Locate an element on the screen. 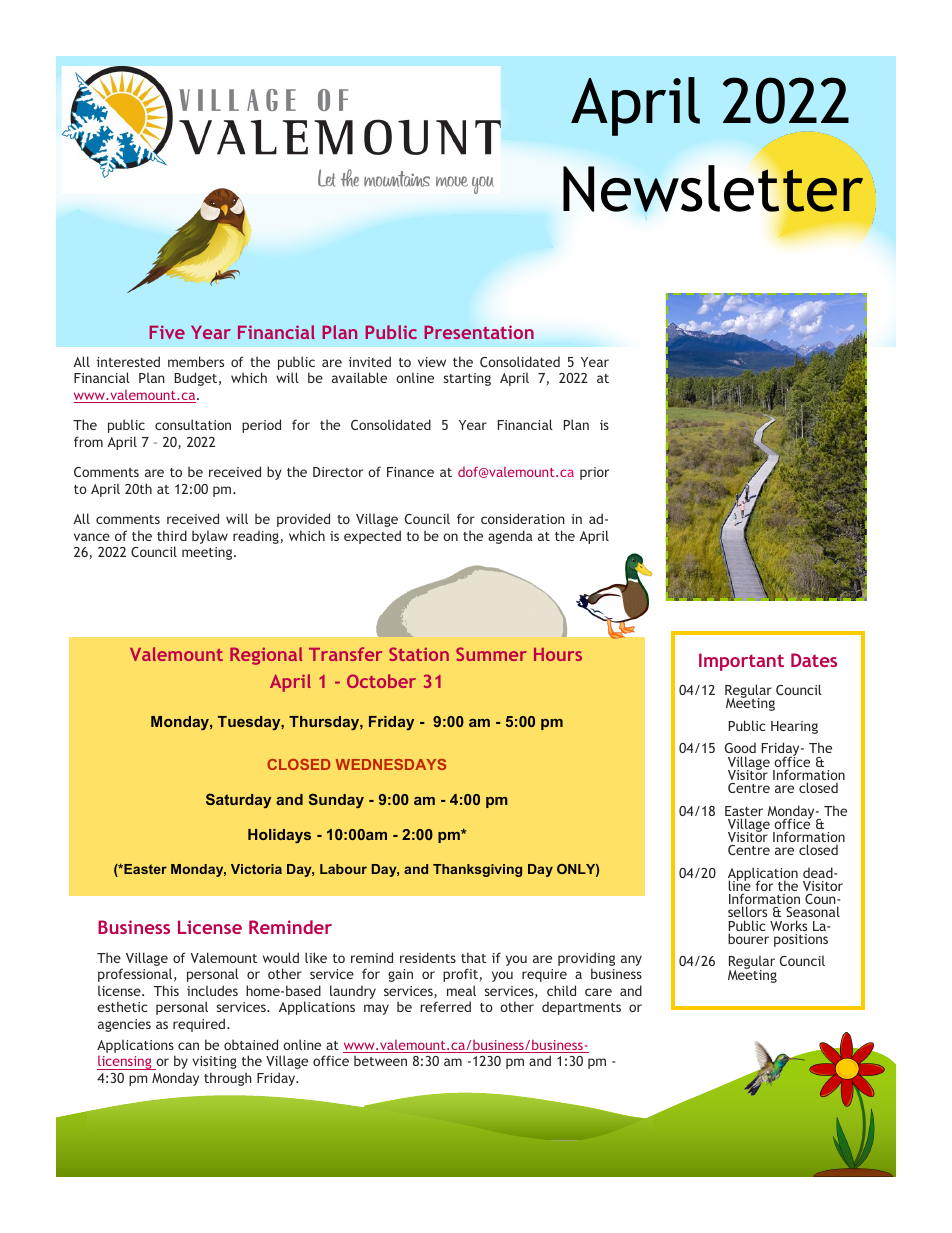  can is located at coordinates (188, 1046).
